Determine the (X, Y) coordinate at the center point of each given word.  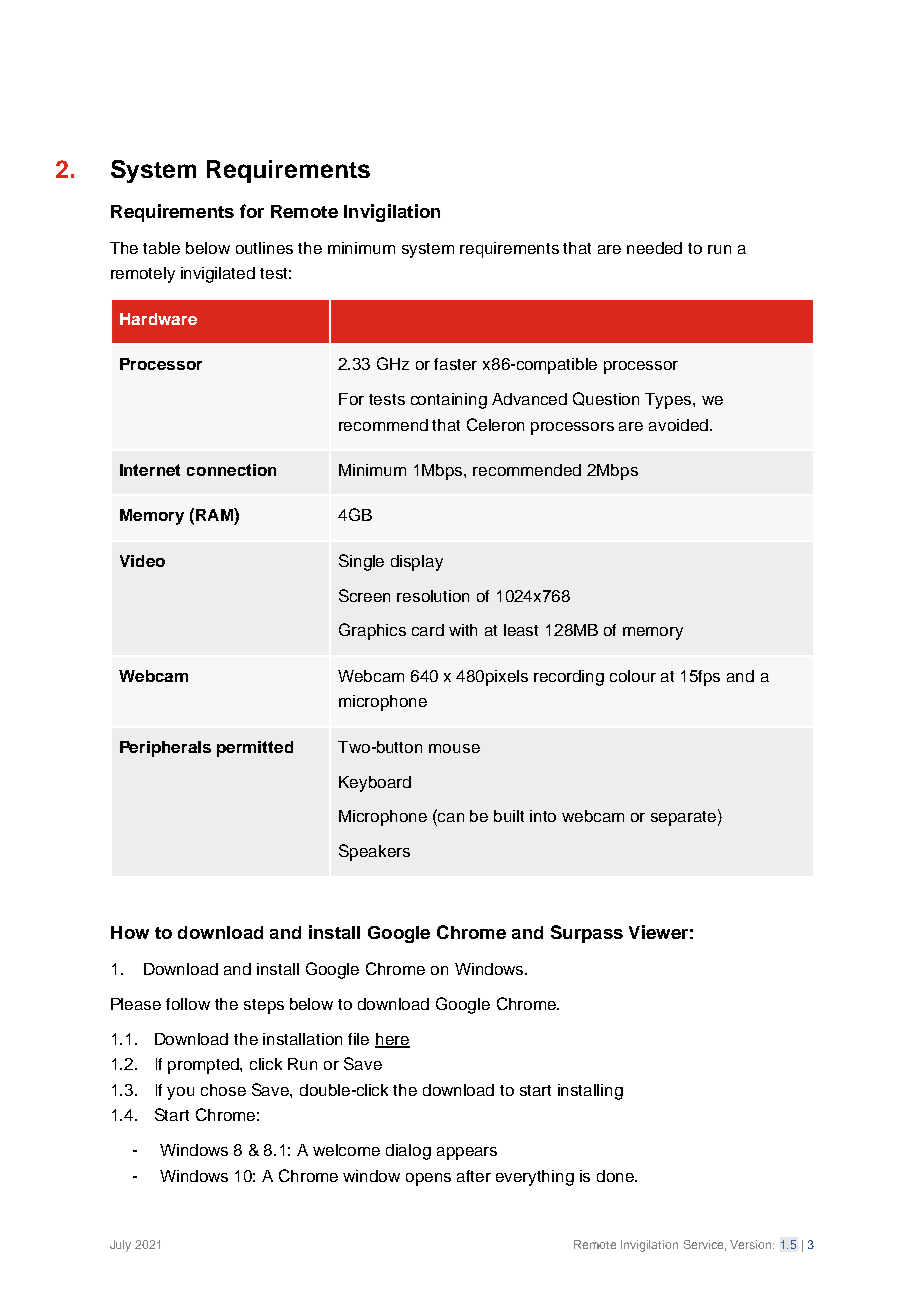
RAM (215, 514)
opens (428, 1179)
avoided (678, 425)
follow (188, 1004)
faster (455, 364)
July (120, 1246)
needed (654, 248)
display (417, 563)
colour (633, 676)
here (392, 1040)
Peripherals (165, 749)
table (161, 248)
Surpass (587, 934)
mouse (454, 748)
